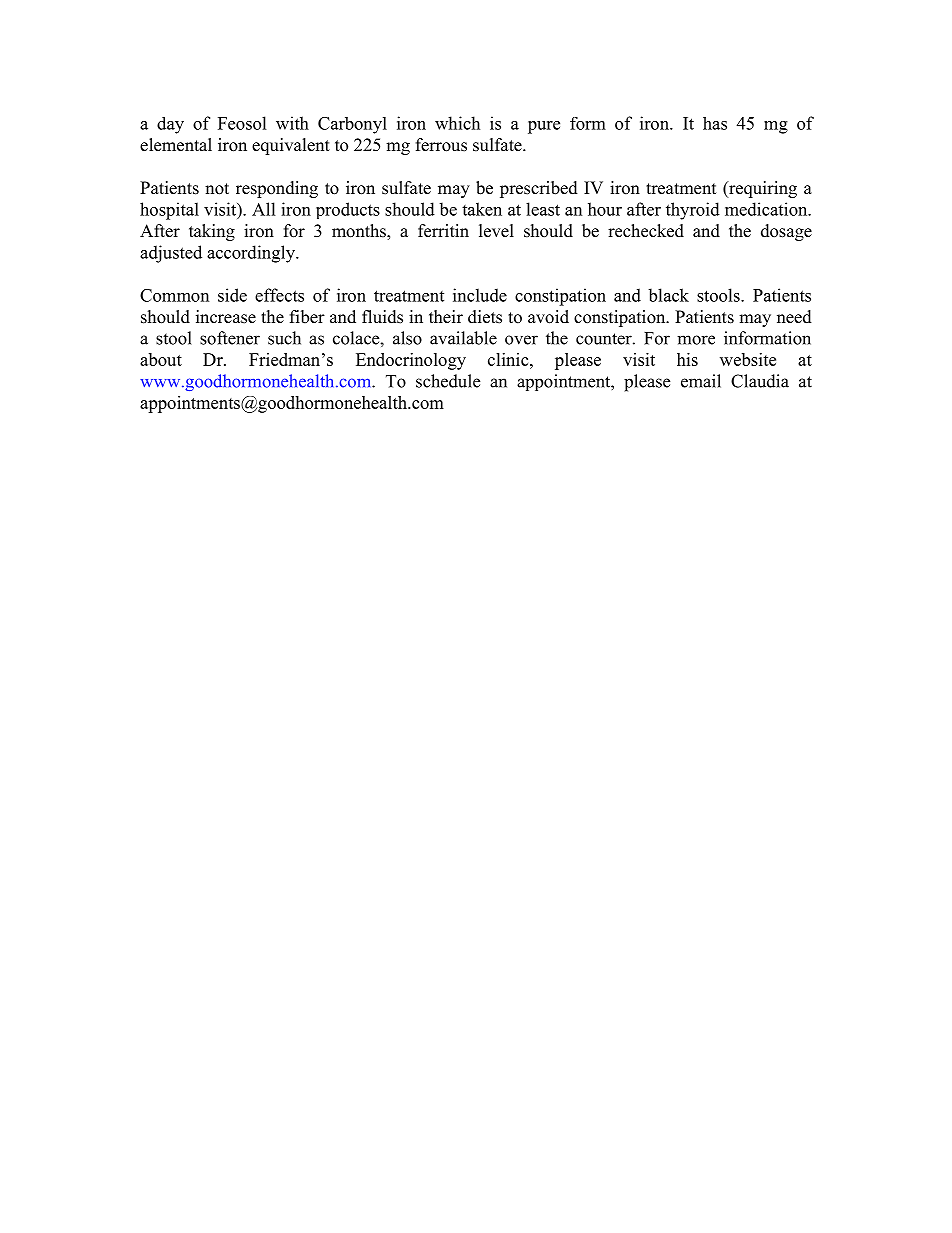 This screenshot has width=952, height=1233. Describe the element at coordinates (252, 254) in the screenshot. I see `accordingly` at that location.
